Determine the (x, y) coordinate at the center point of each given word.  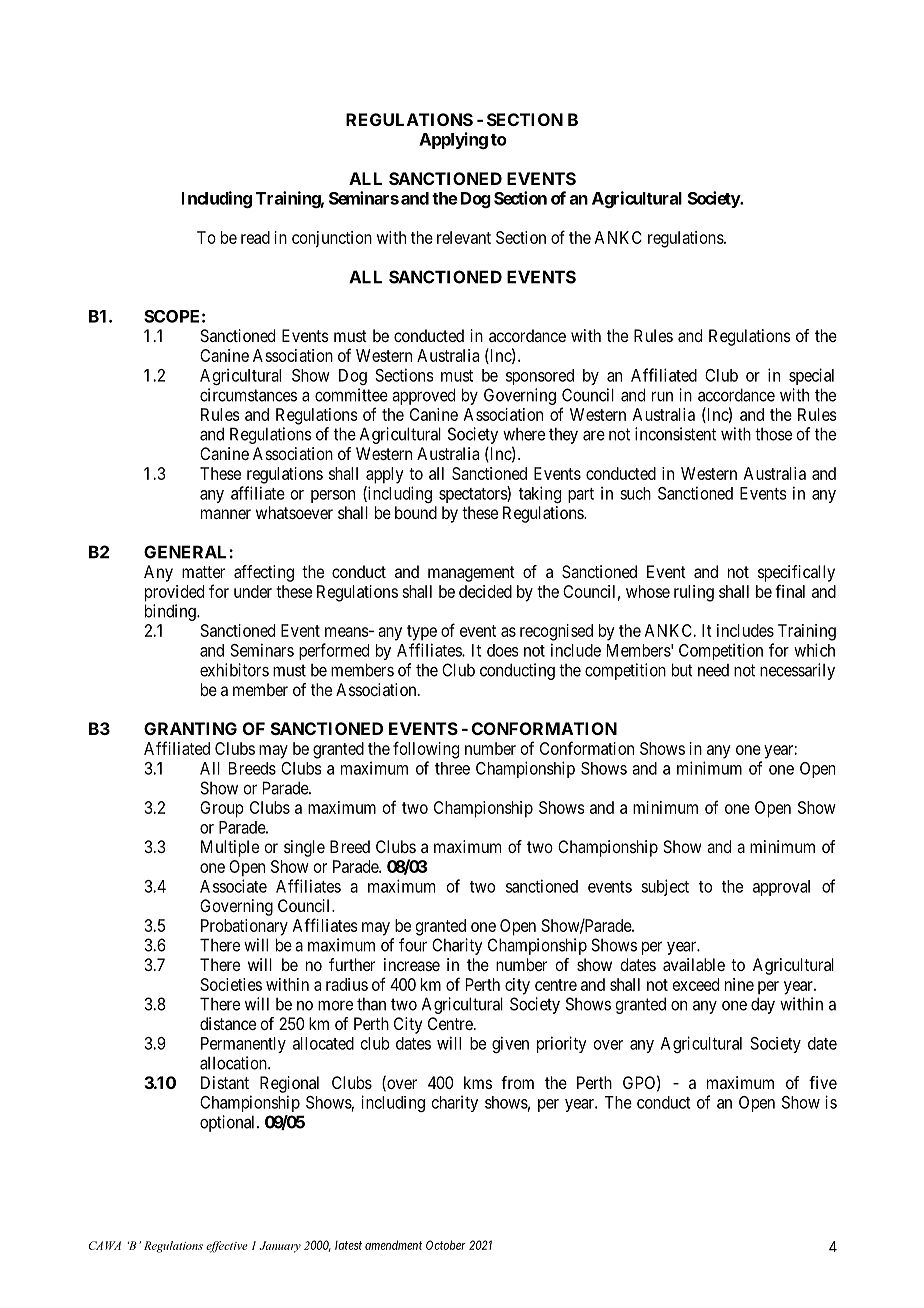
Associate (233, 886)
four (413, 945)
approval (781, 888)
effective (227, 1247)
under (253, 591)
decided (485, 591)
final (790, 591)
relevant (464, 237)
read (255, 237)
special (811, 376)
